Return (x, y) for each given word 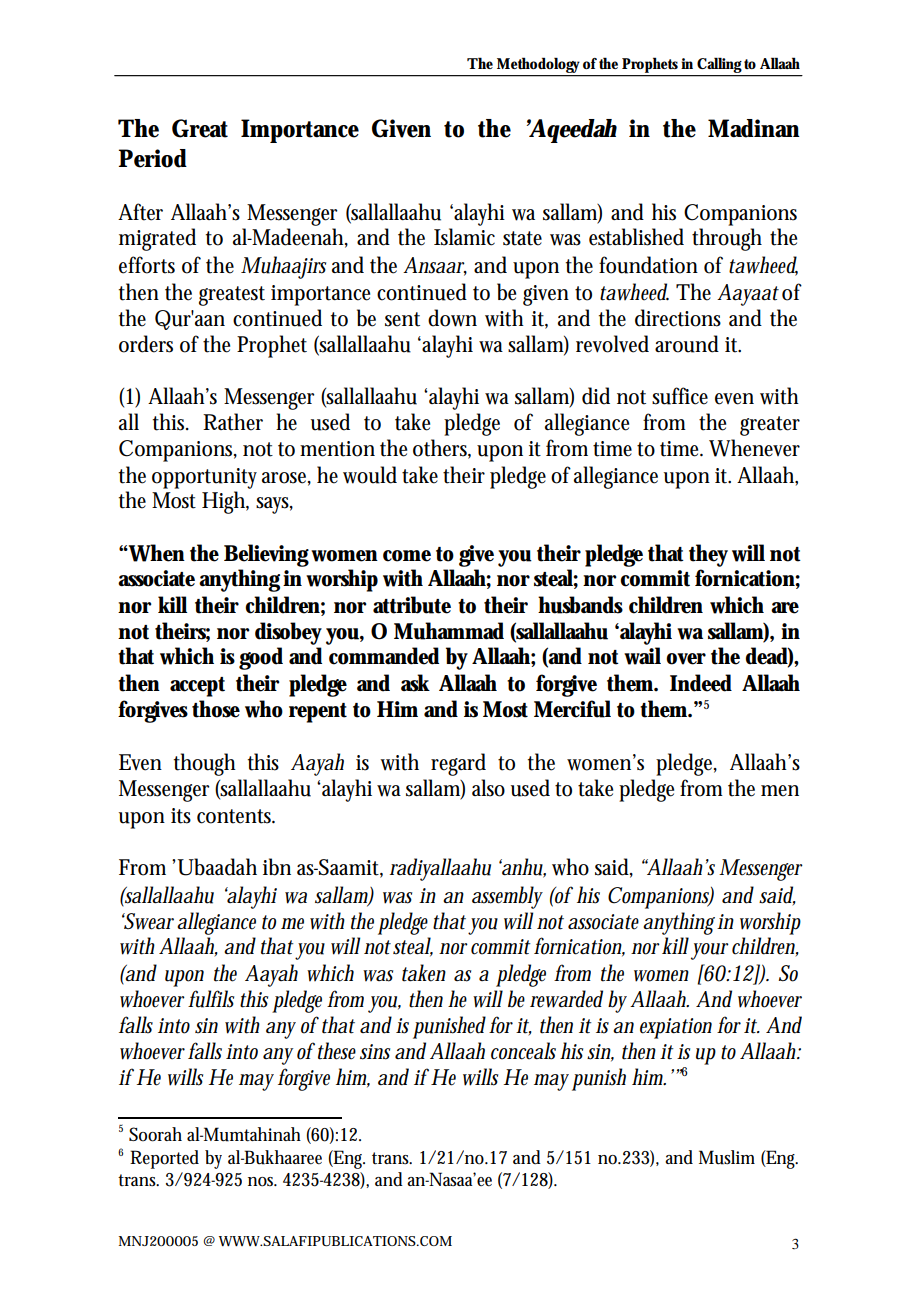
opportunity (204, 478)
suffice (680, 396)
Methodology (539, 66)
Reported (164, 1159)
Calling (720, 66)
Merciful (572, 709)
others (442, 449)
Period (153, 158)
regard (458, 764)
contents (236, 816)
